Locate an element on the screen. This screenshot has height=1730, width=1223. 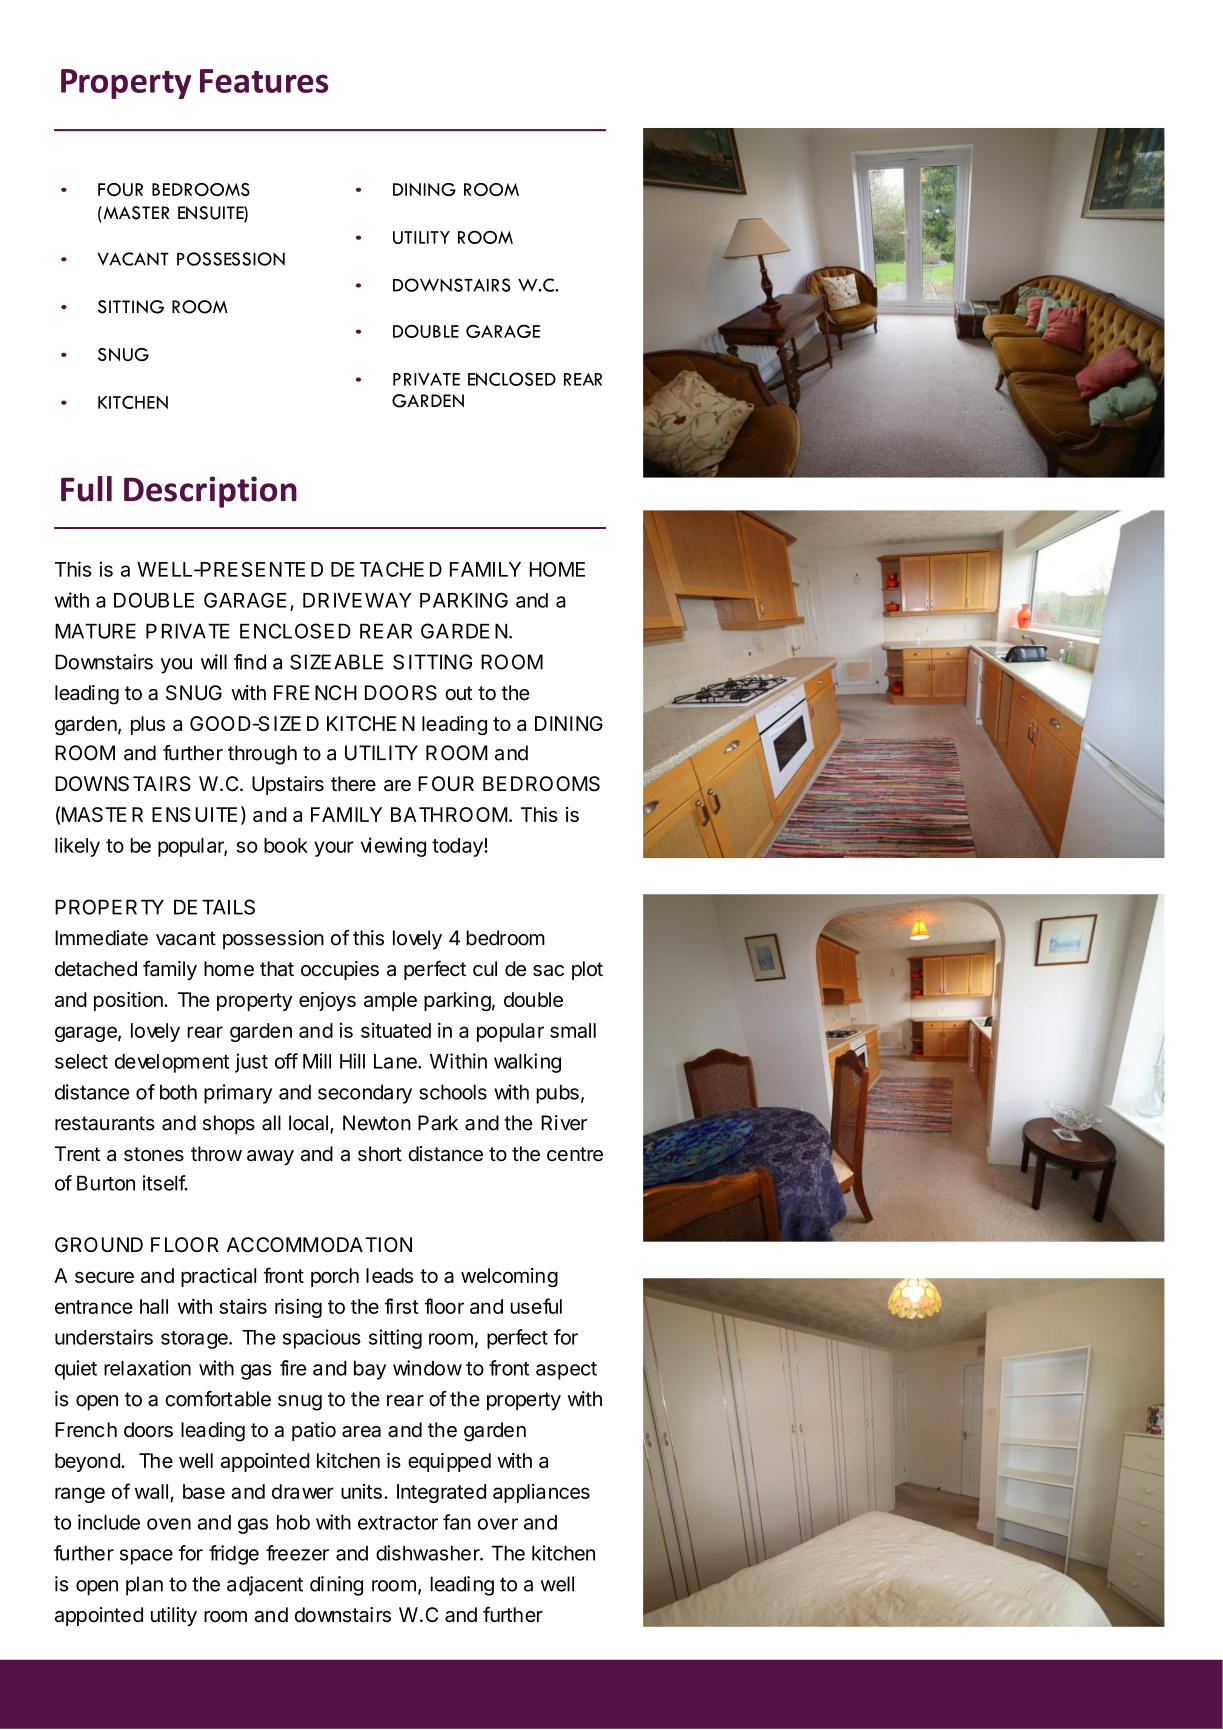
position is located at coordinates (129, 1001).
